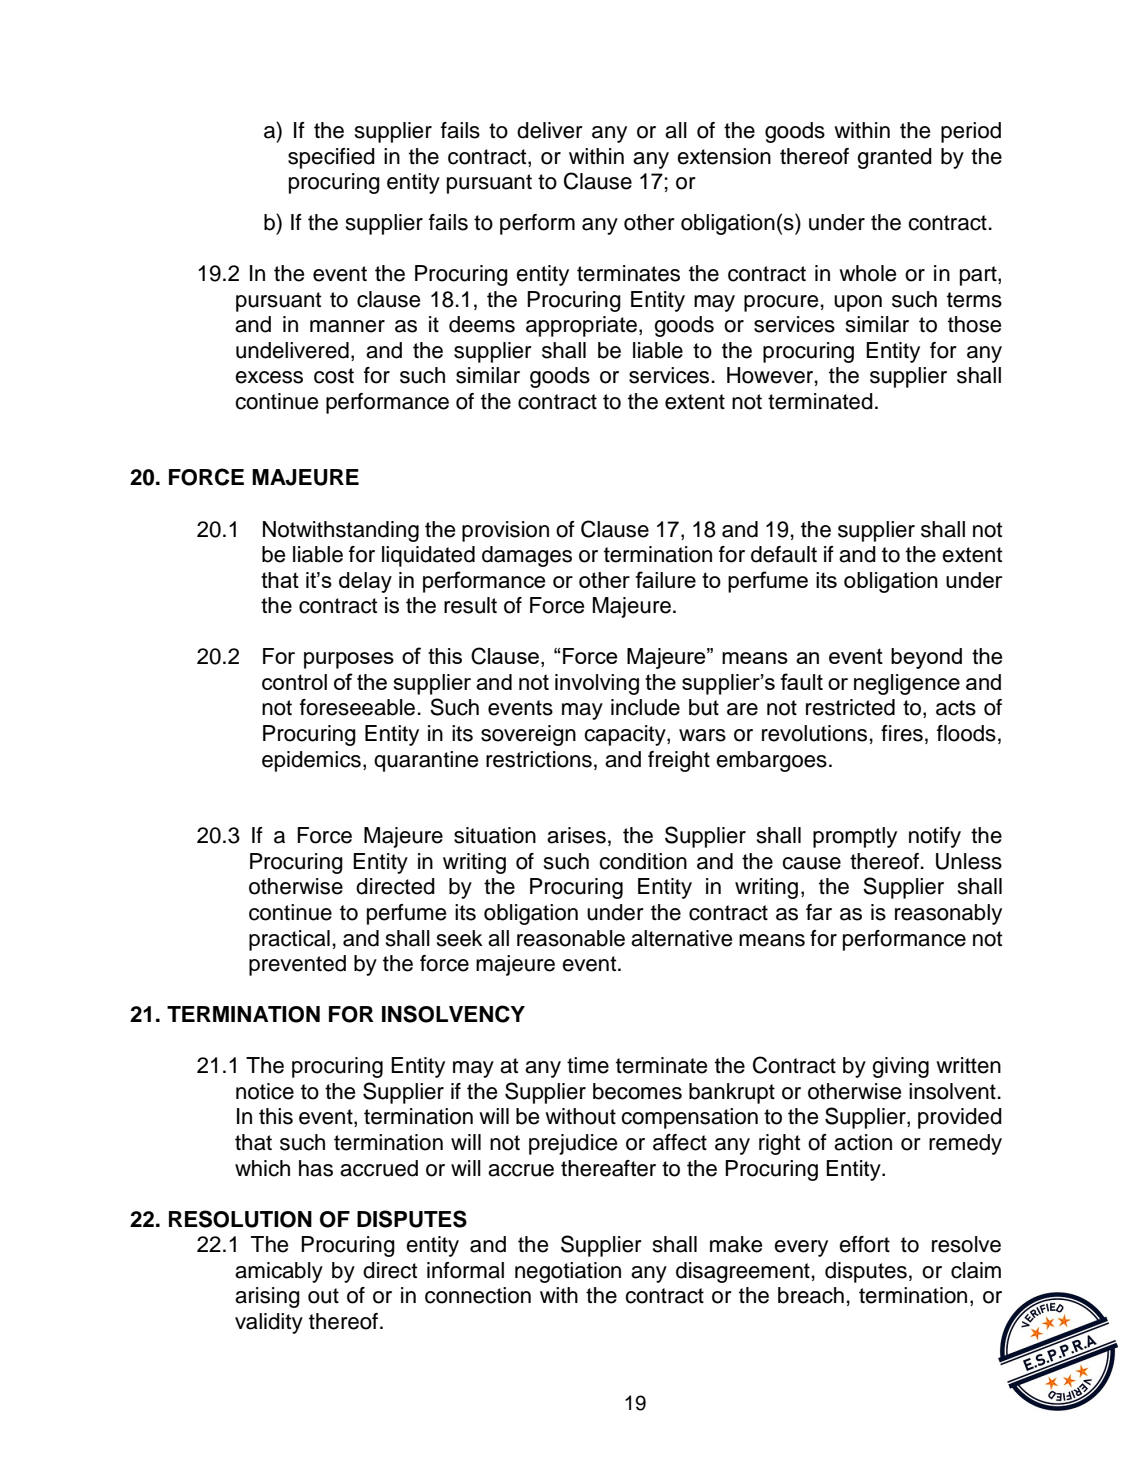 The height and width of the document is (1467, 1134). What do you see at coordinates (331, 158) in the document?
I see `specified` at bounding box center [331, 158].
